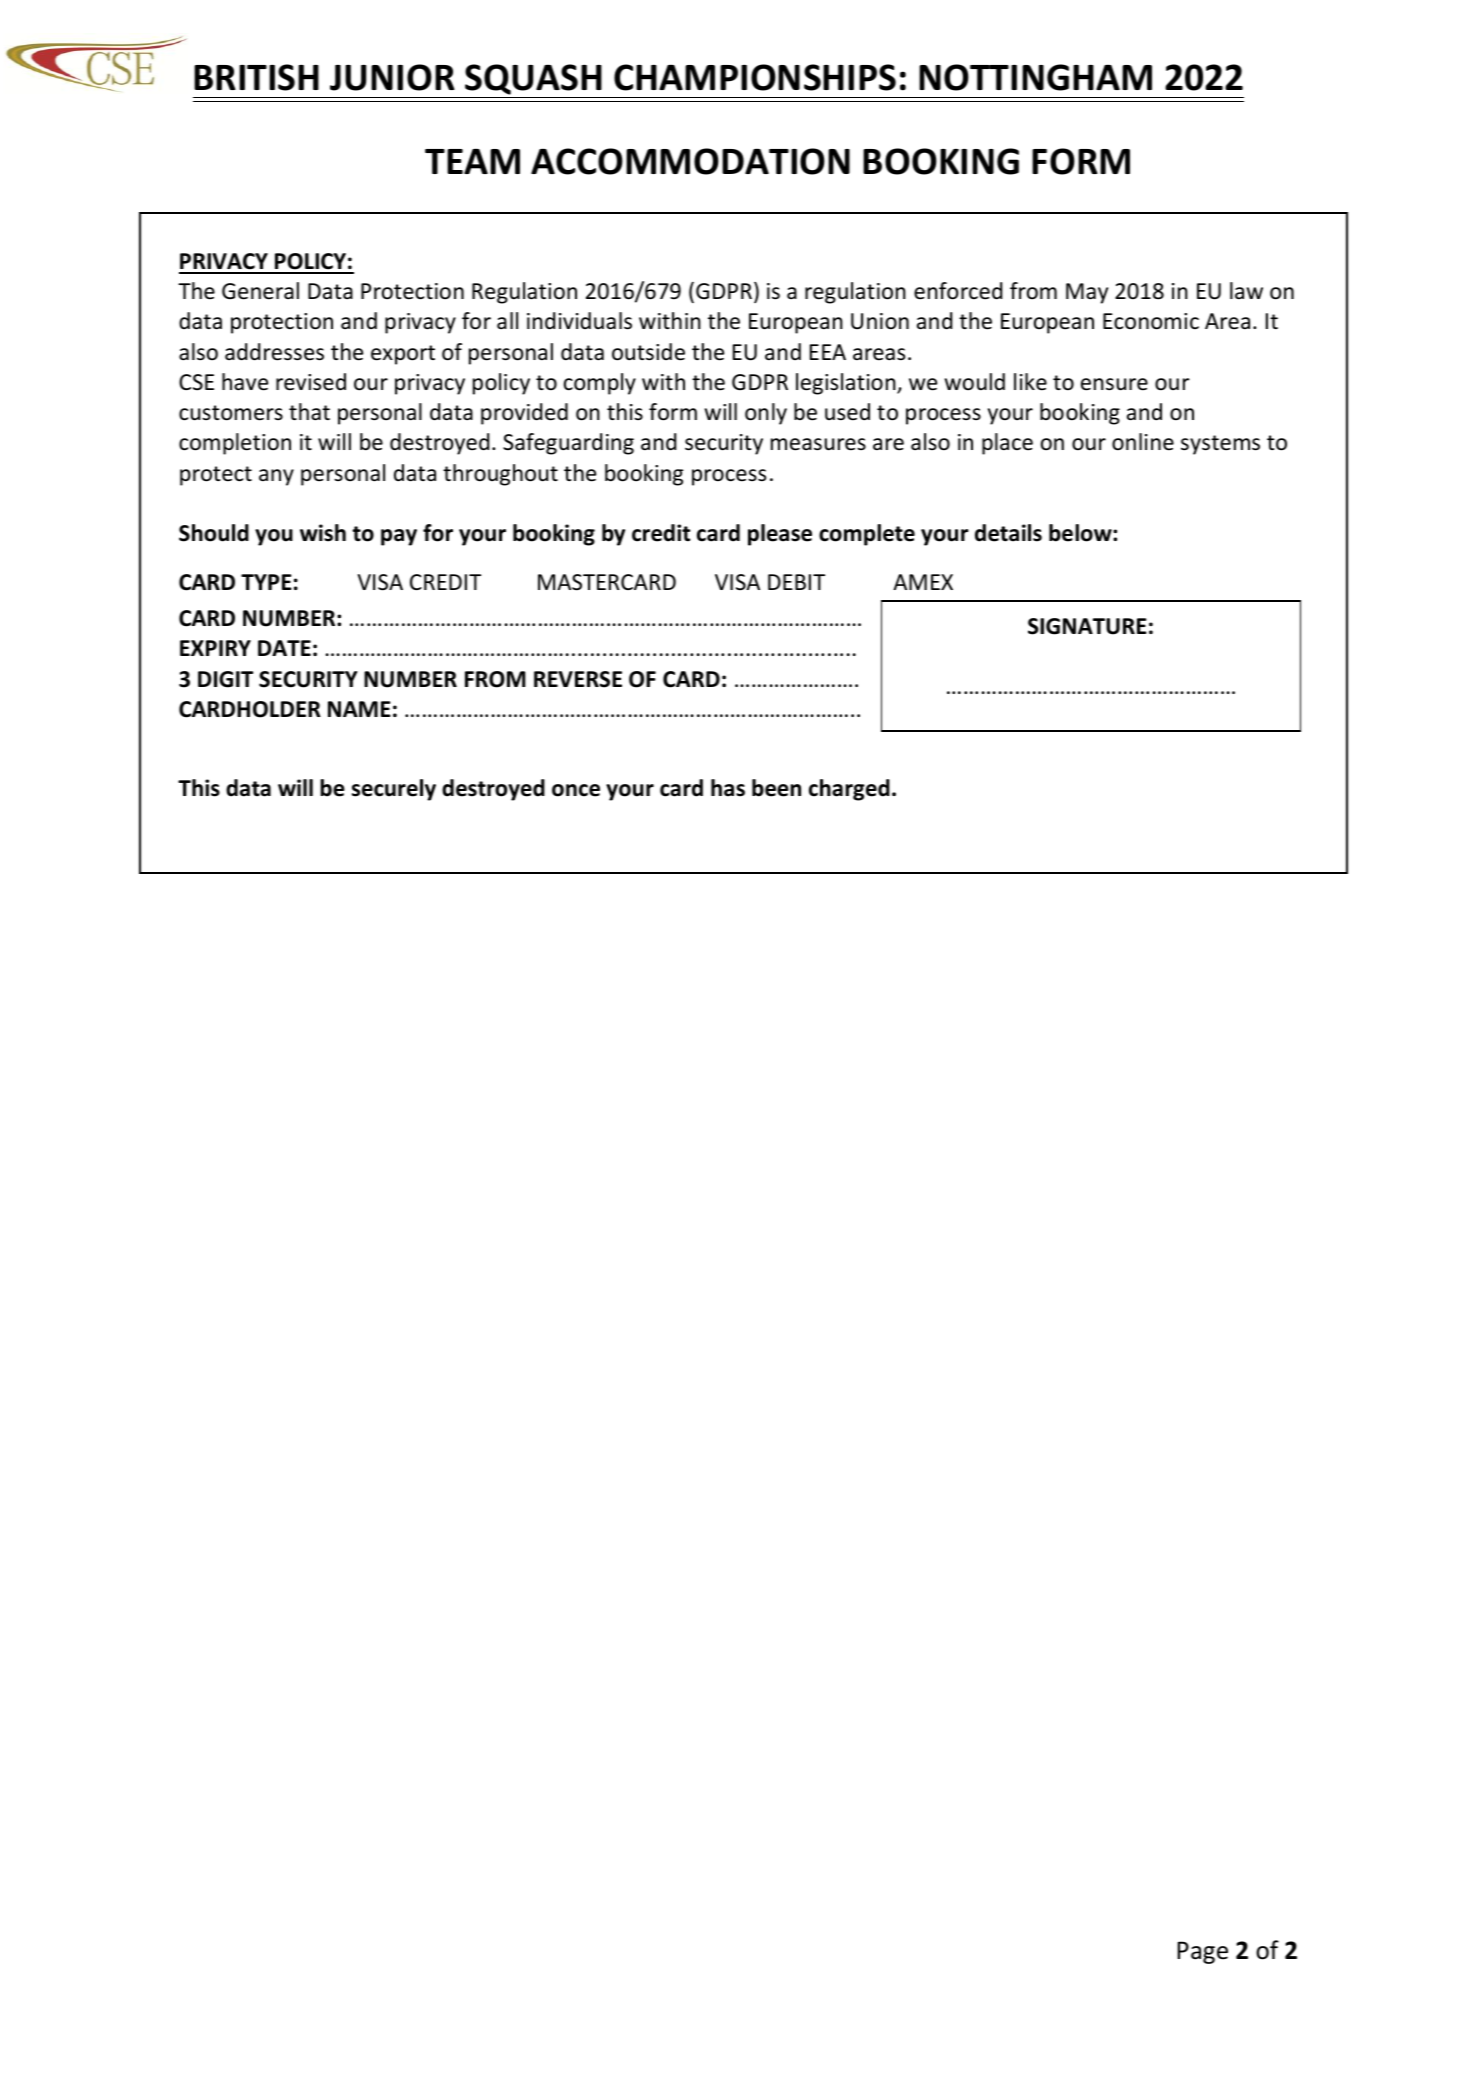 This screenshot has width=1477, height=2088. I want to click on NOTTINGHAM, so click(1035, 77).
